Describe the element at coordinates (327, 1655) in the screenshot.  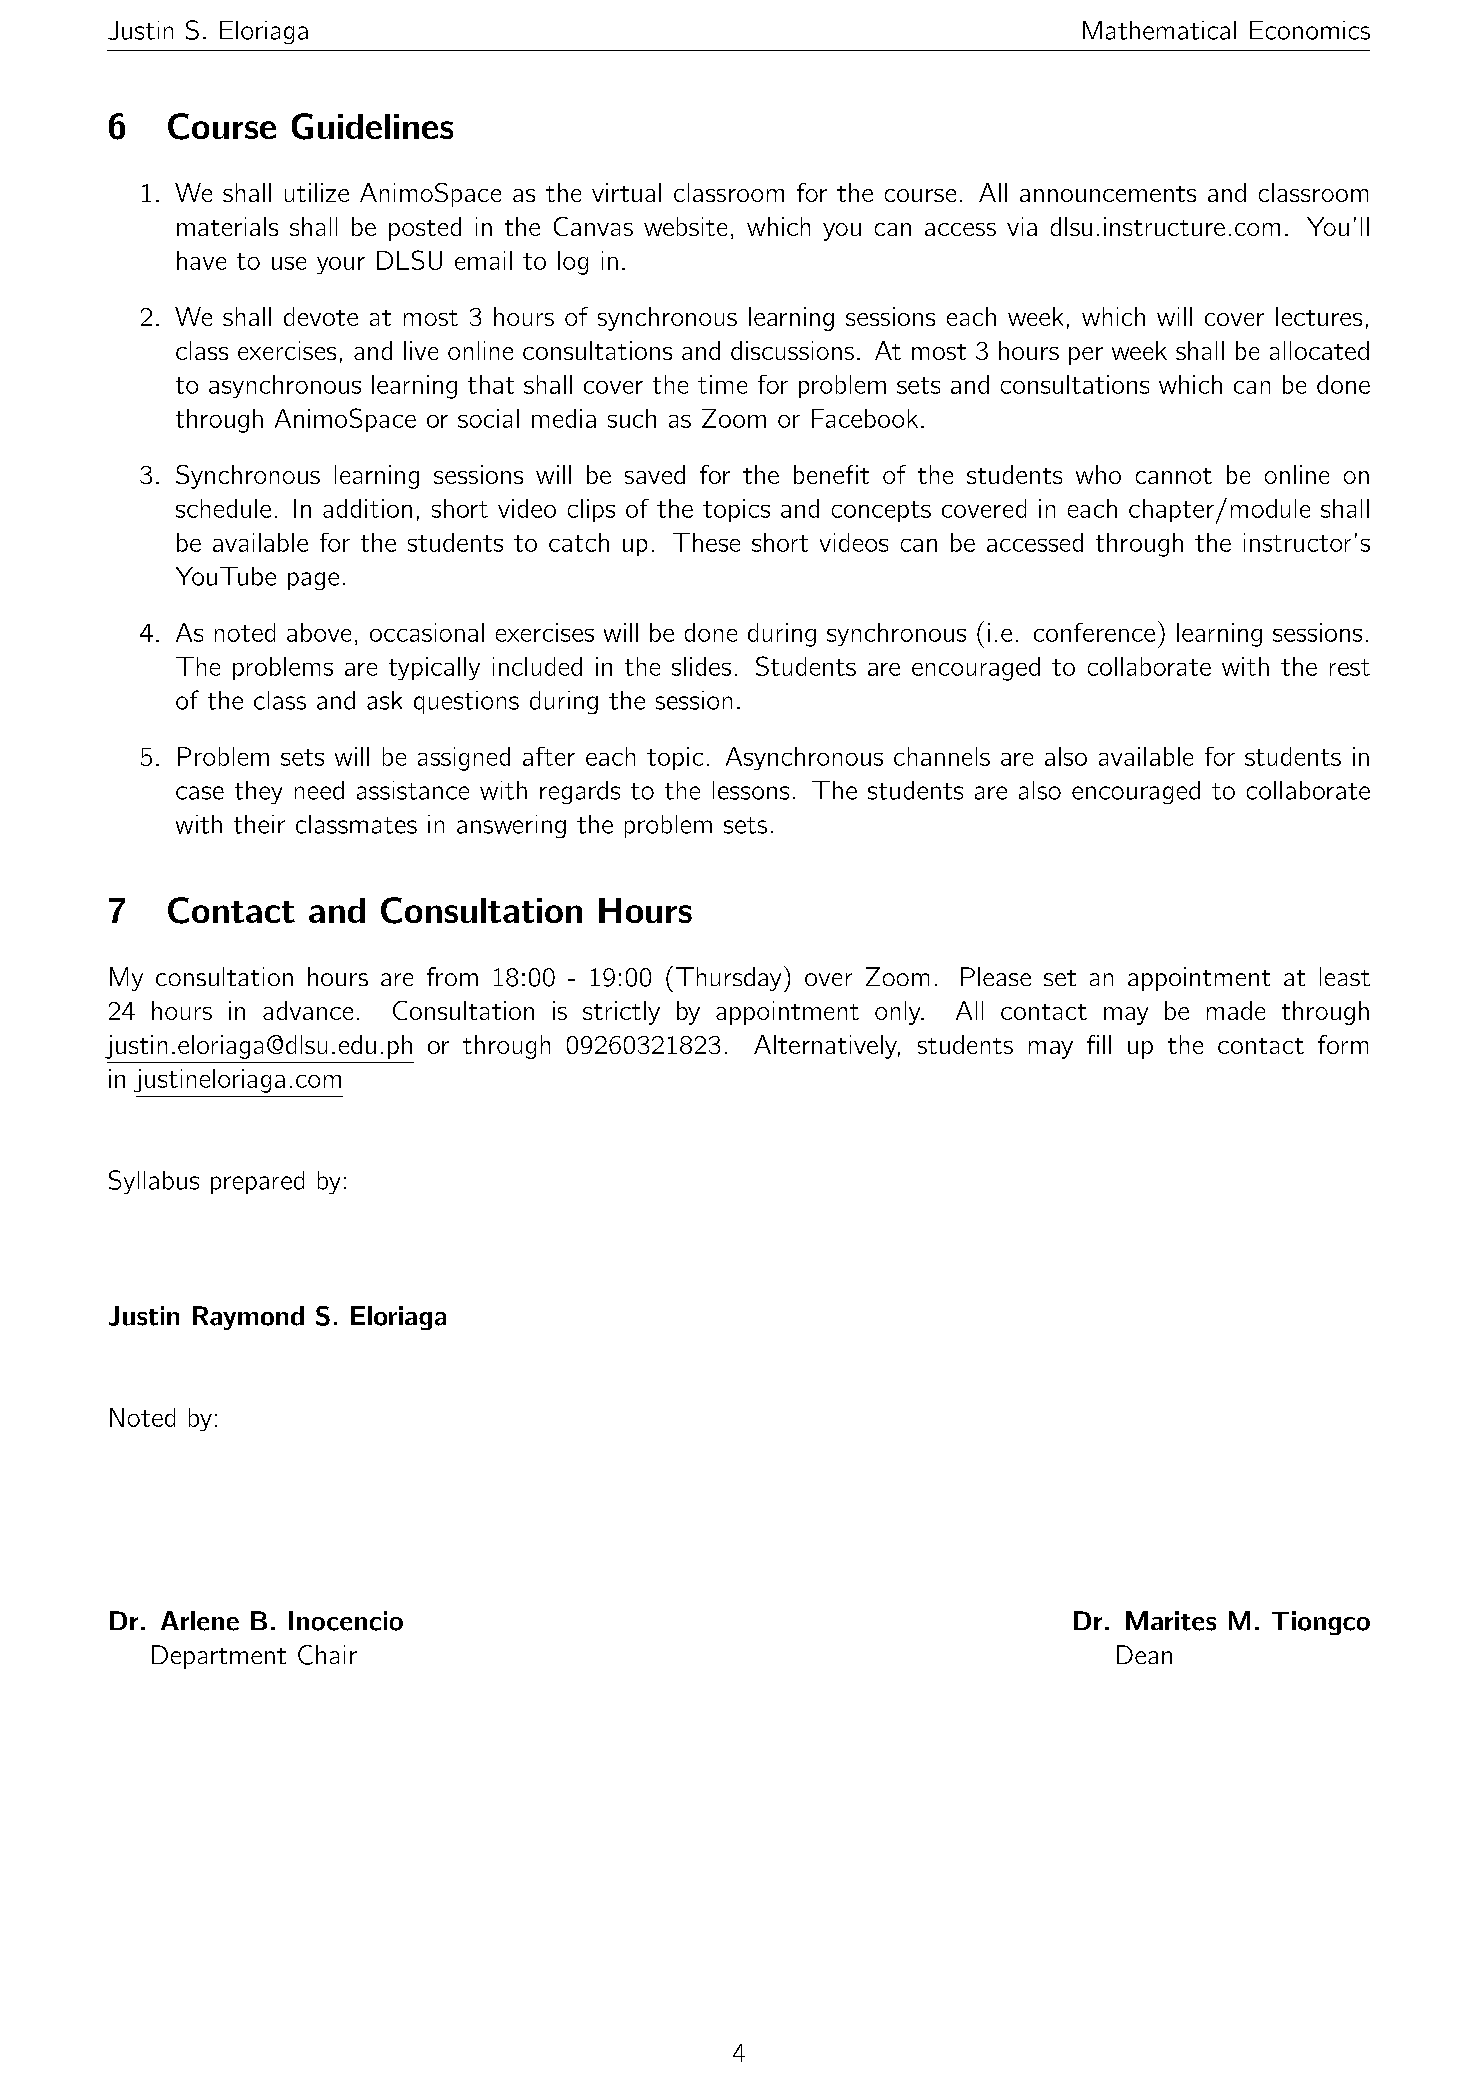
I see `Chair` at that location.
